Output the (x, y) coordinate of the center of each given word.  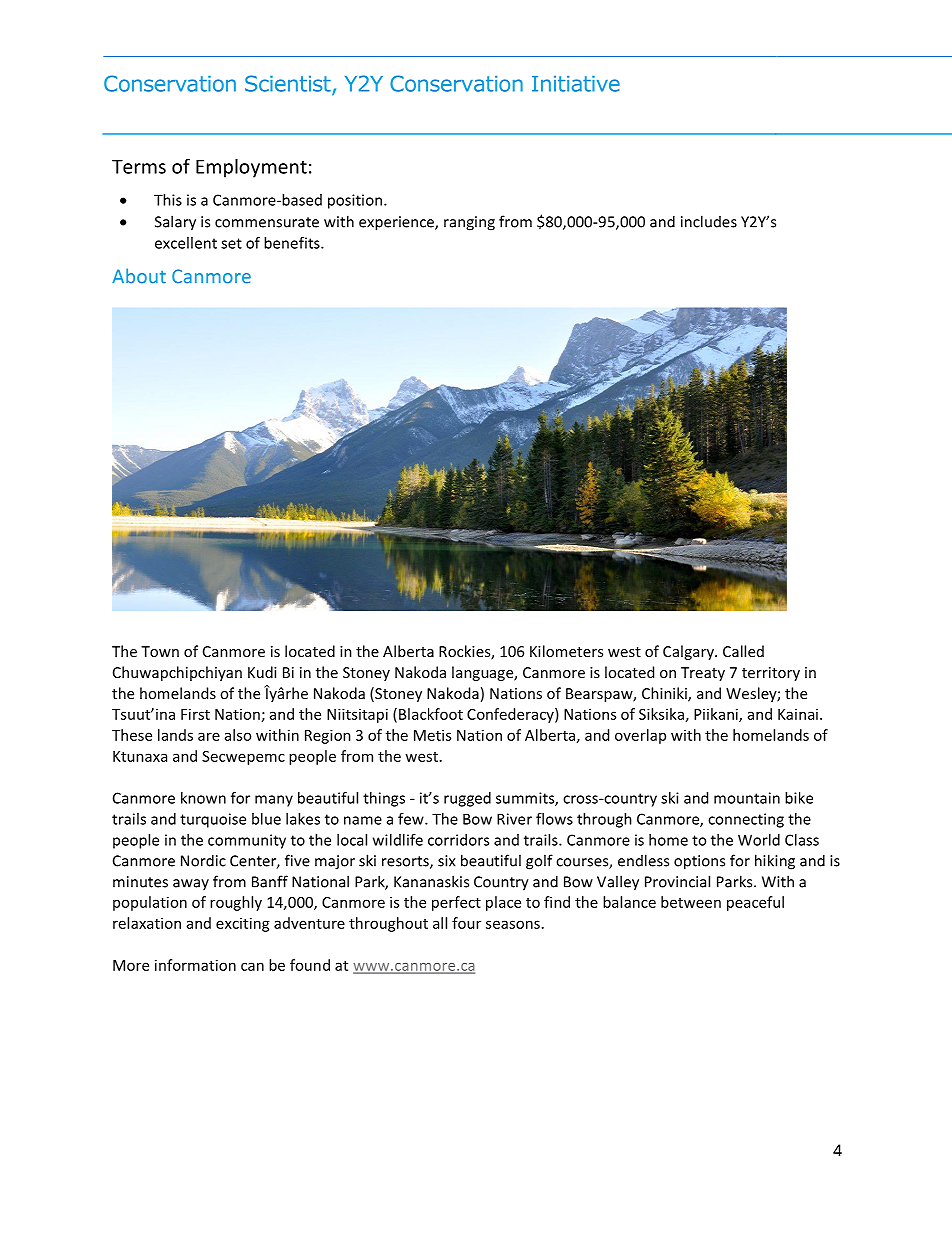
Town (160, 651)
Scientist (289, 84)
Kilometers (566, 651)
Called (743, 651)
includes (709, 221)
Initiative (576, 84)
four (466, 923)
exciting (243, 924)
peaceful (755, 903)
